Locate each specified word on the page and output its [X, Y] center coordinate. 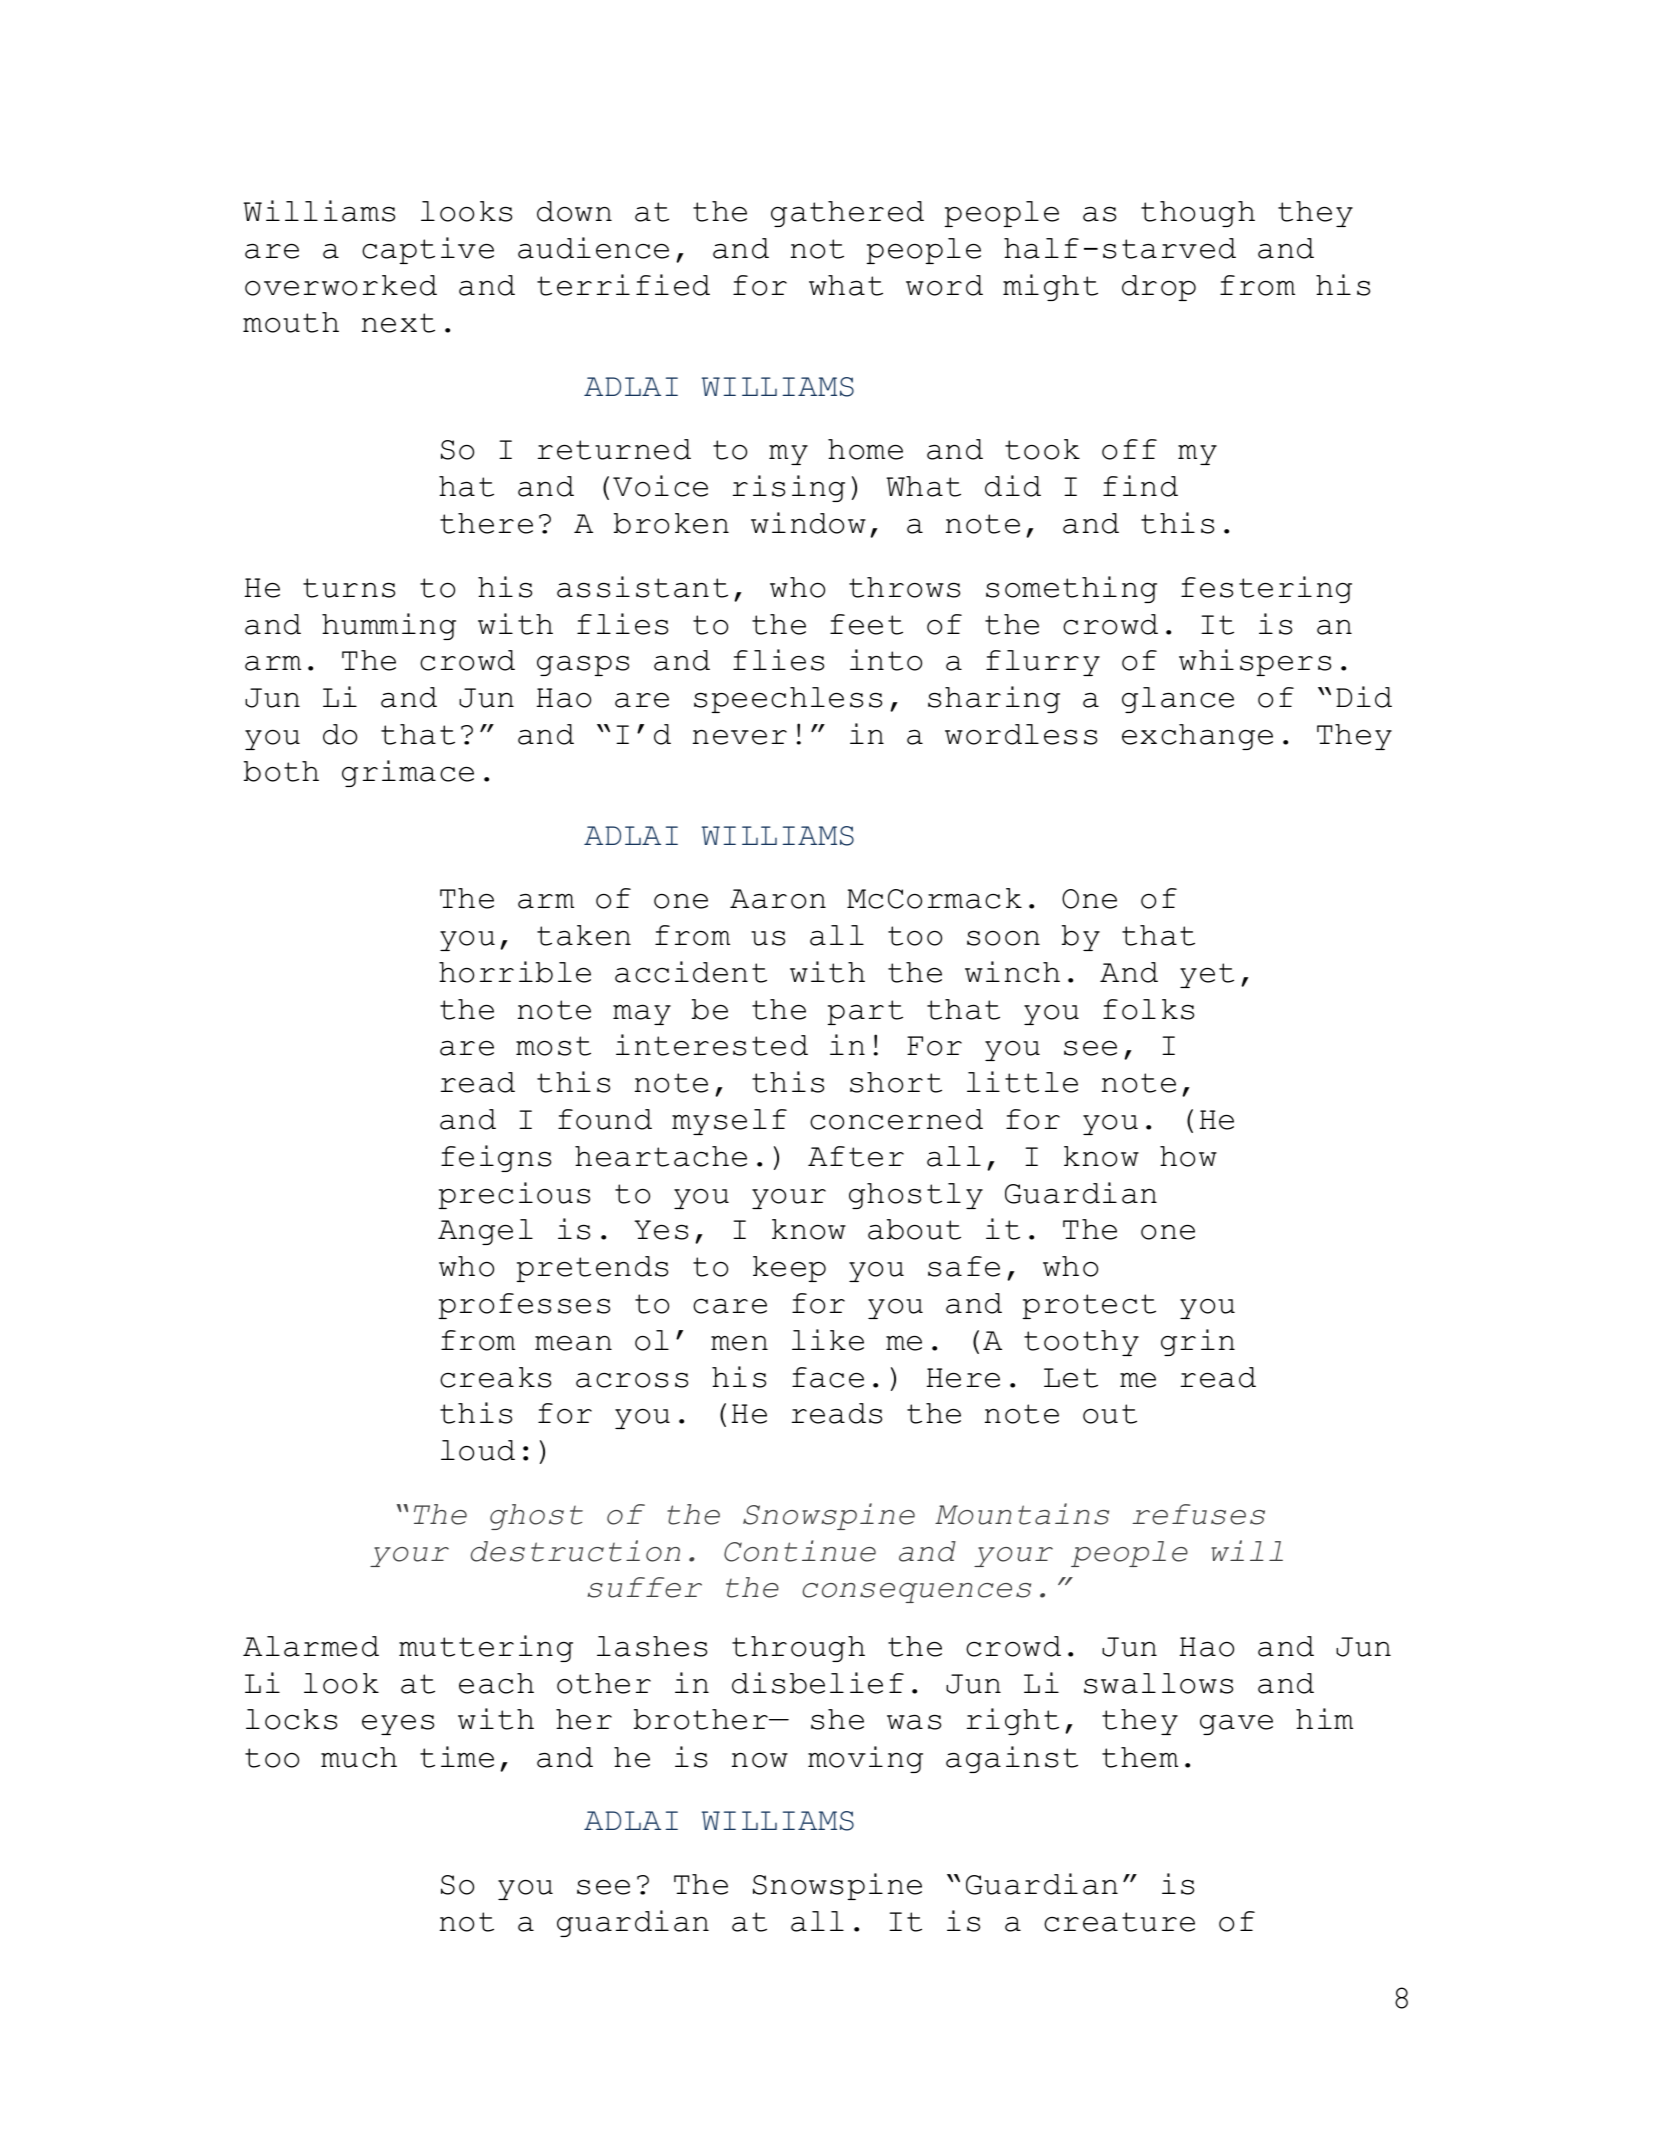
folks [1148, 1009]
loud [478, 1450]
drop [1159, 288]
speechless [788, 700]
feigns [496, 1158]
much [359, 1757]
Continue [800, 1551]
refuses [1198, 1514]
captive [428, 250]
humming [389, 626]
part [865, 1012]
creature [1119, 1922]
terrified [623, 285]
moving [865, 1759]
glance [1178, 700]
